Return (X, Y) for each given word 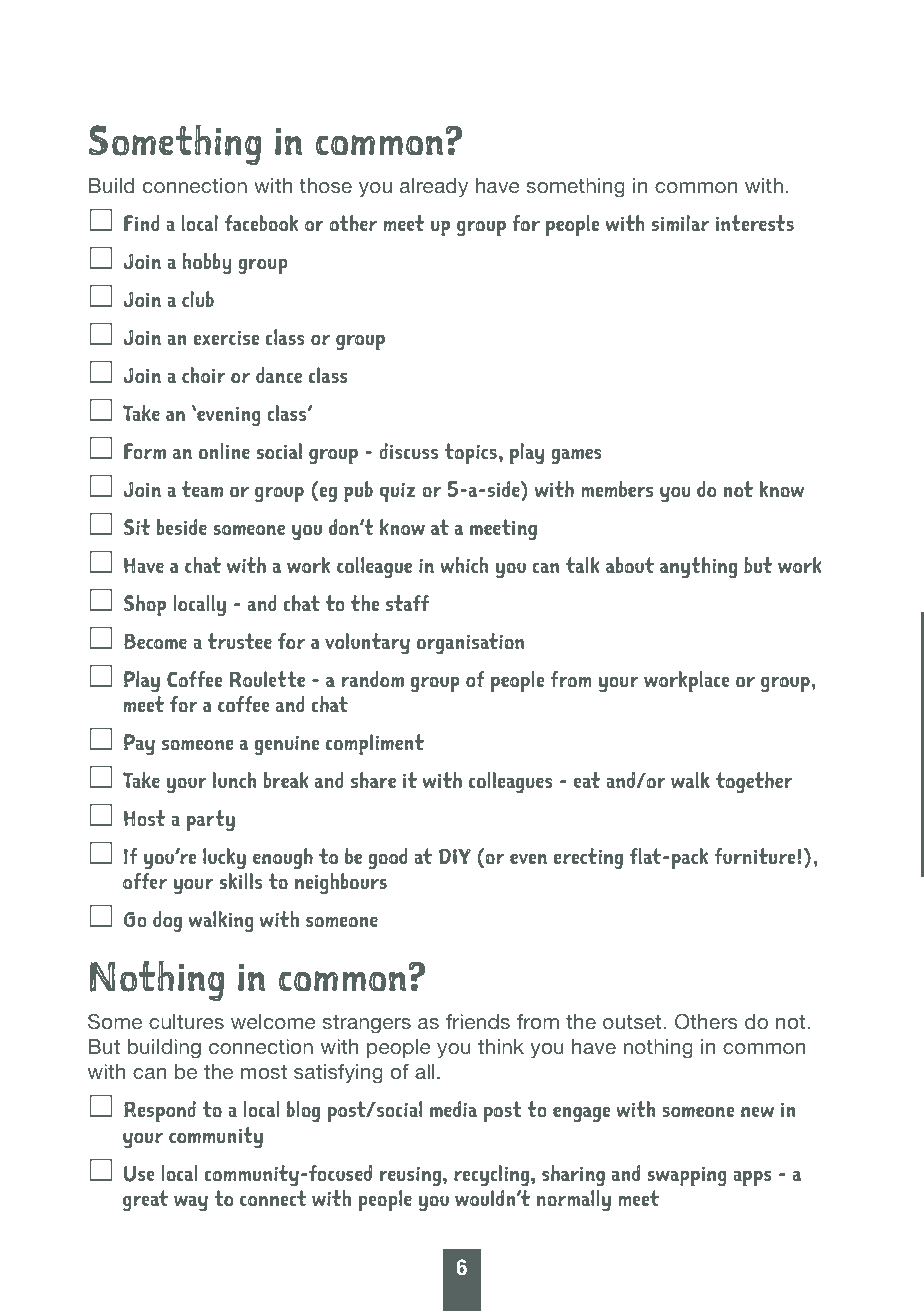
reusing (410, 1176)
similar (680, 223)
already (434, 188)
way (191, 1203)
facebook (261, 223)
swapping (687, 1176)
